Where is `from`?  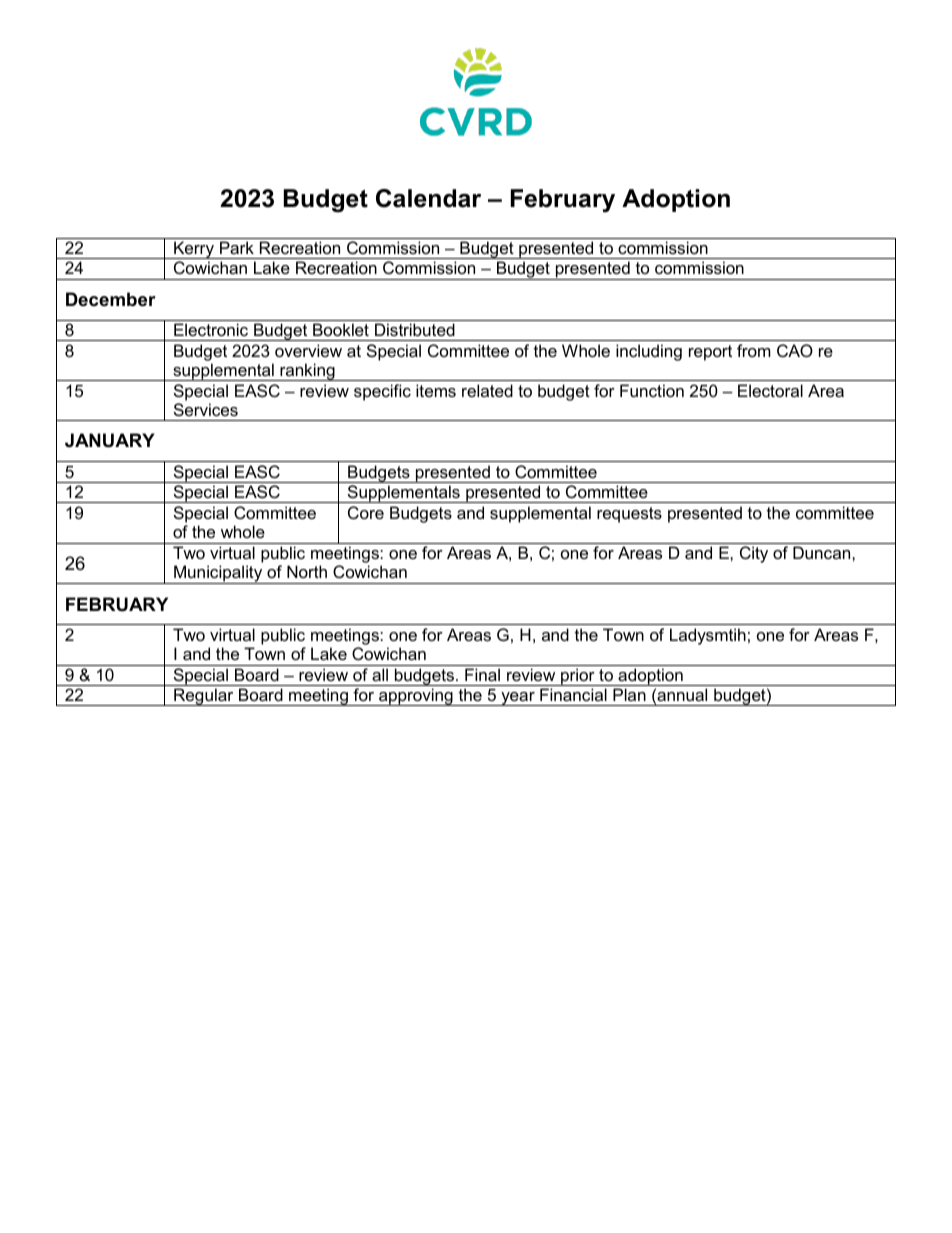 from is located at coordinates (754, 350).
